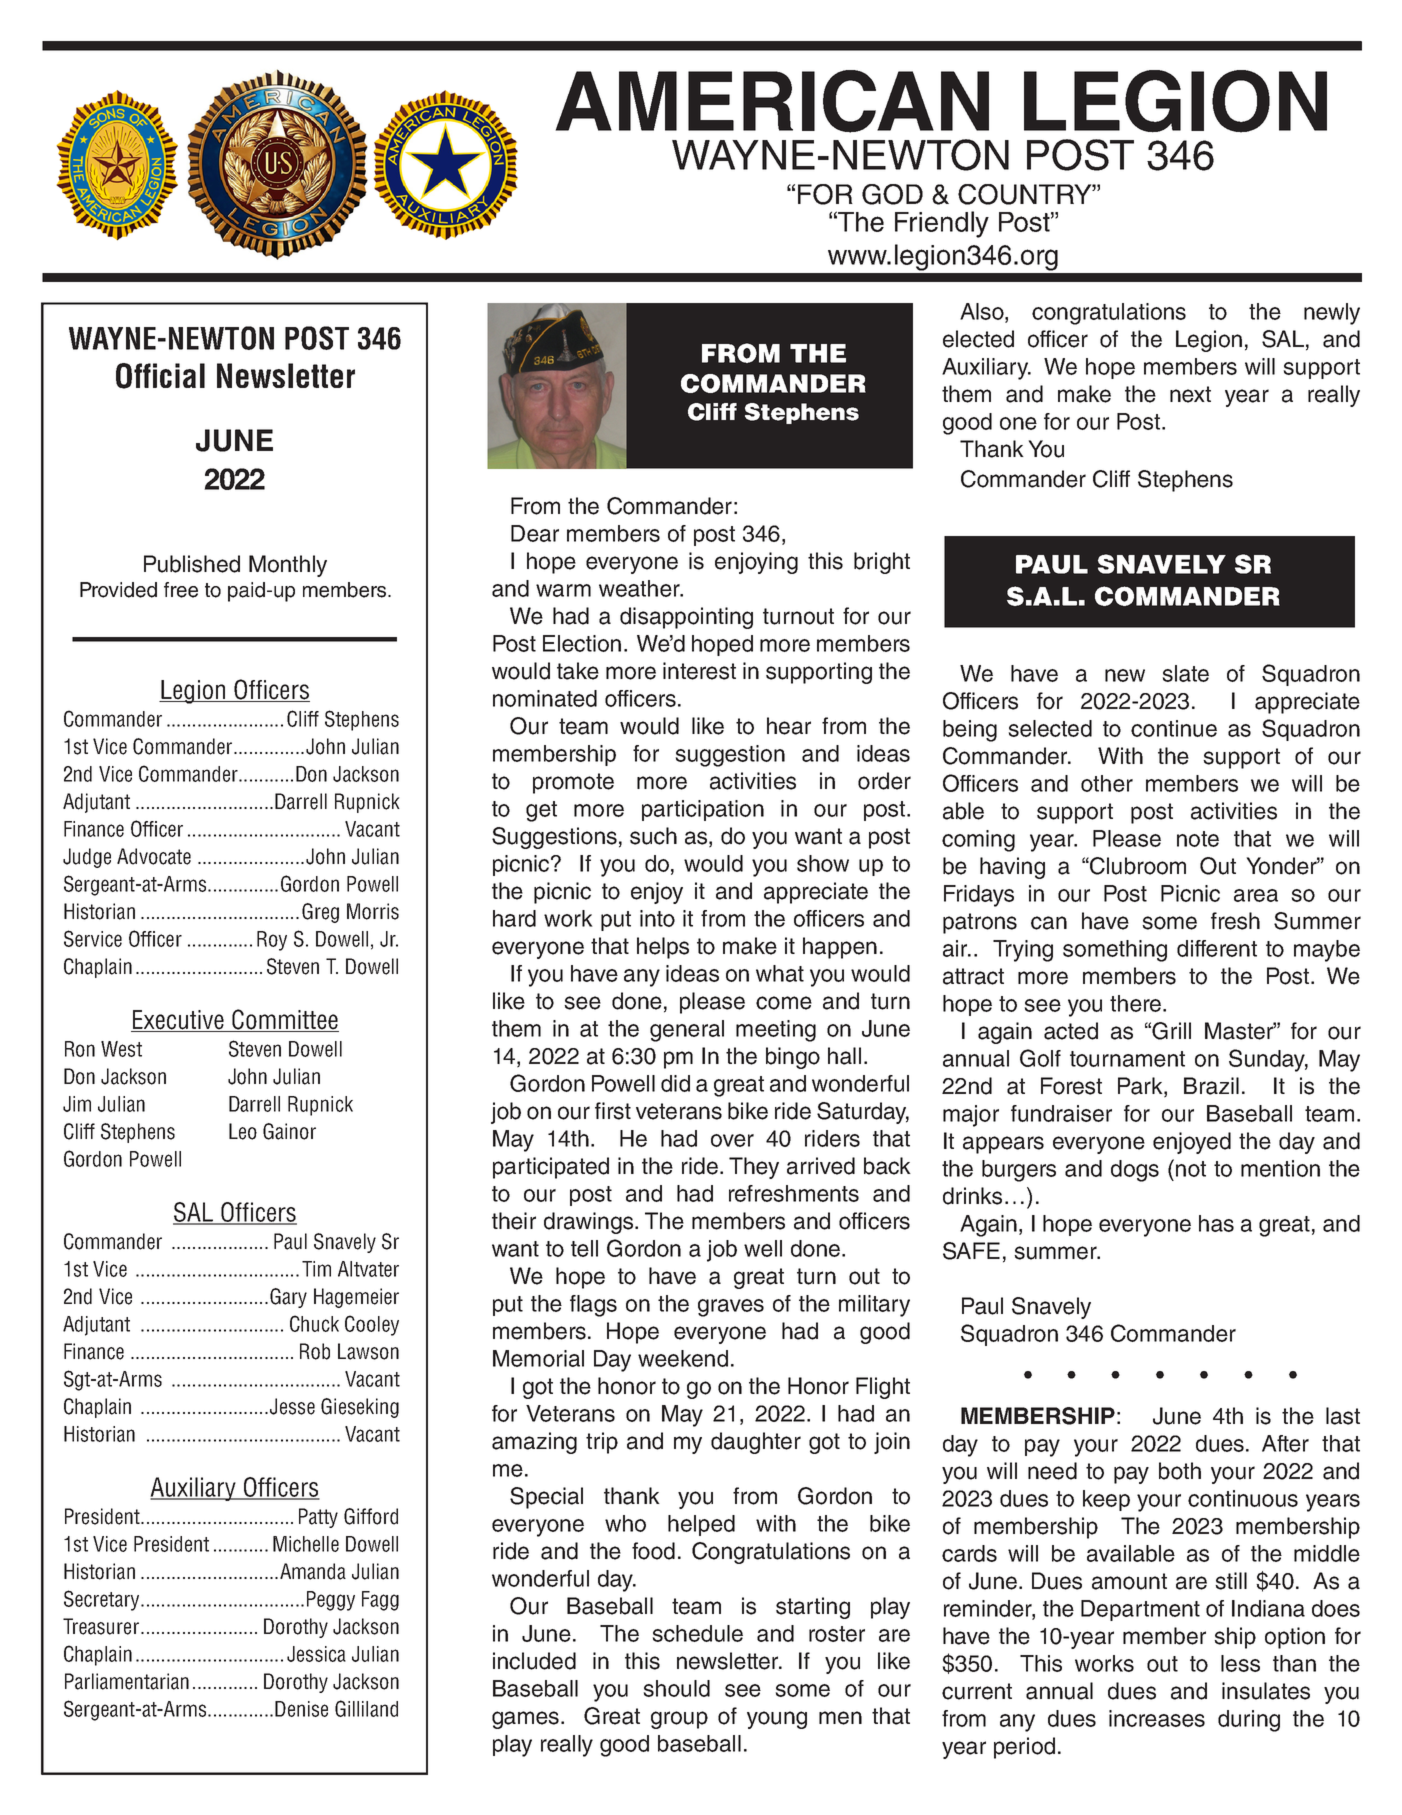 Image resolution: width=1402 pixels, height=1815 pixels. What do you see at coordinates (316, 1654) in the screenshot?
I see `Jessica` at bounding box center [316, 1654].
